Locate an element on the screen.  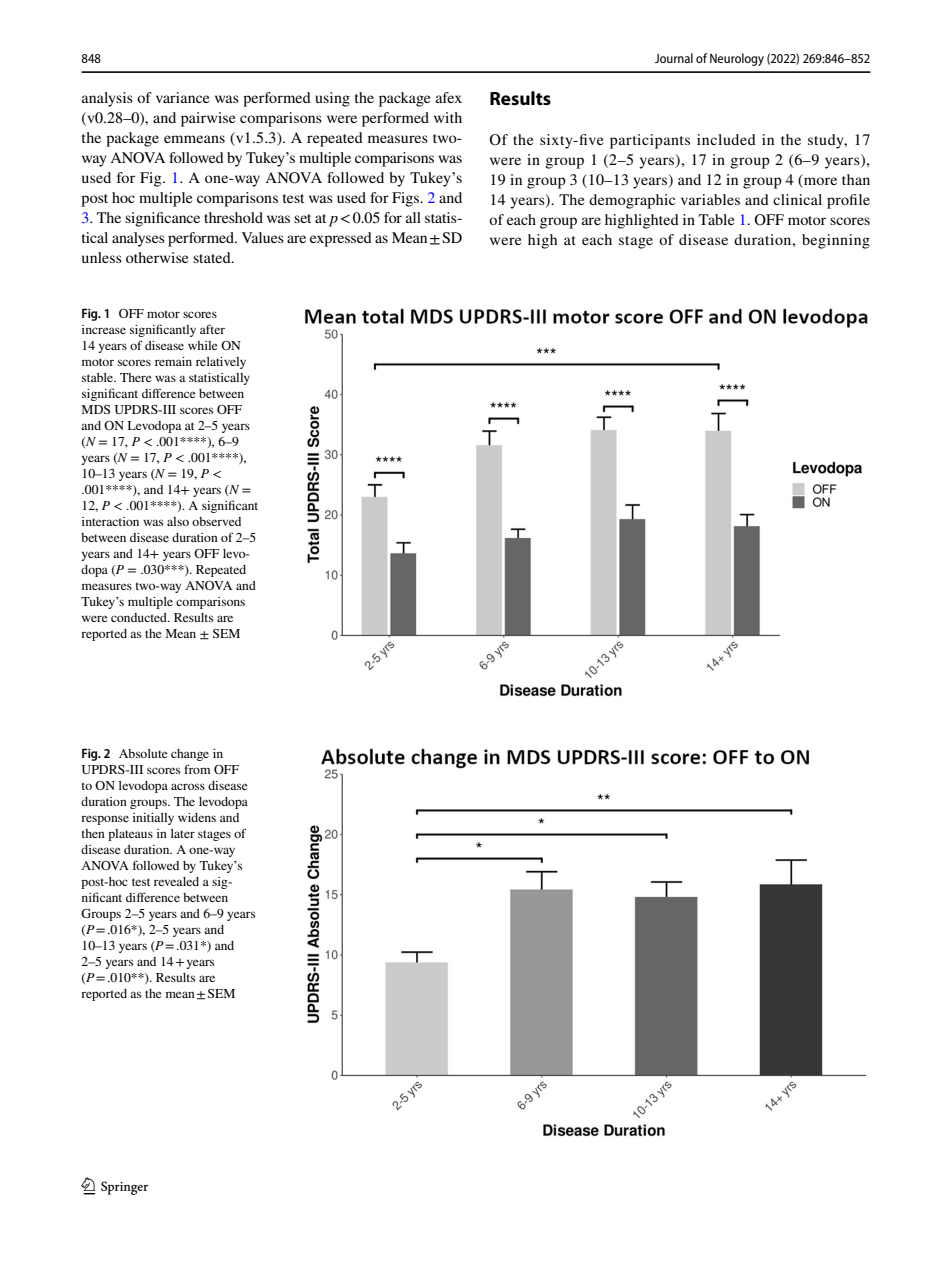
variance is located at coordinates (182, 97).
